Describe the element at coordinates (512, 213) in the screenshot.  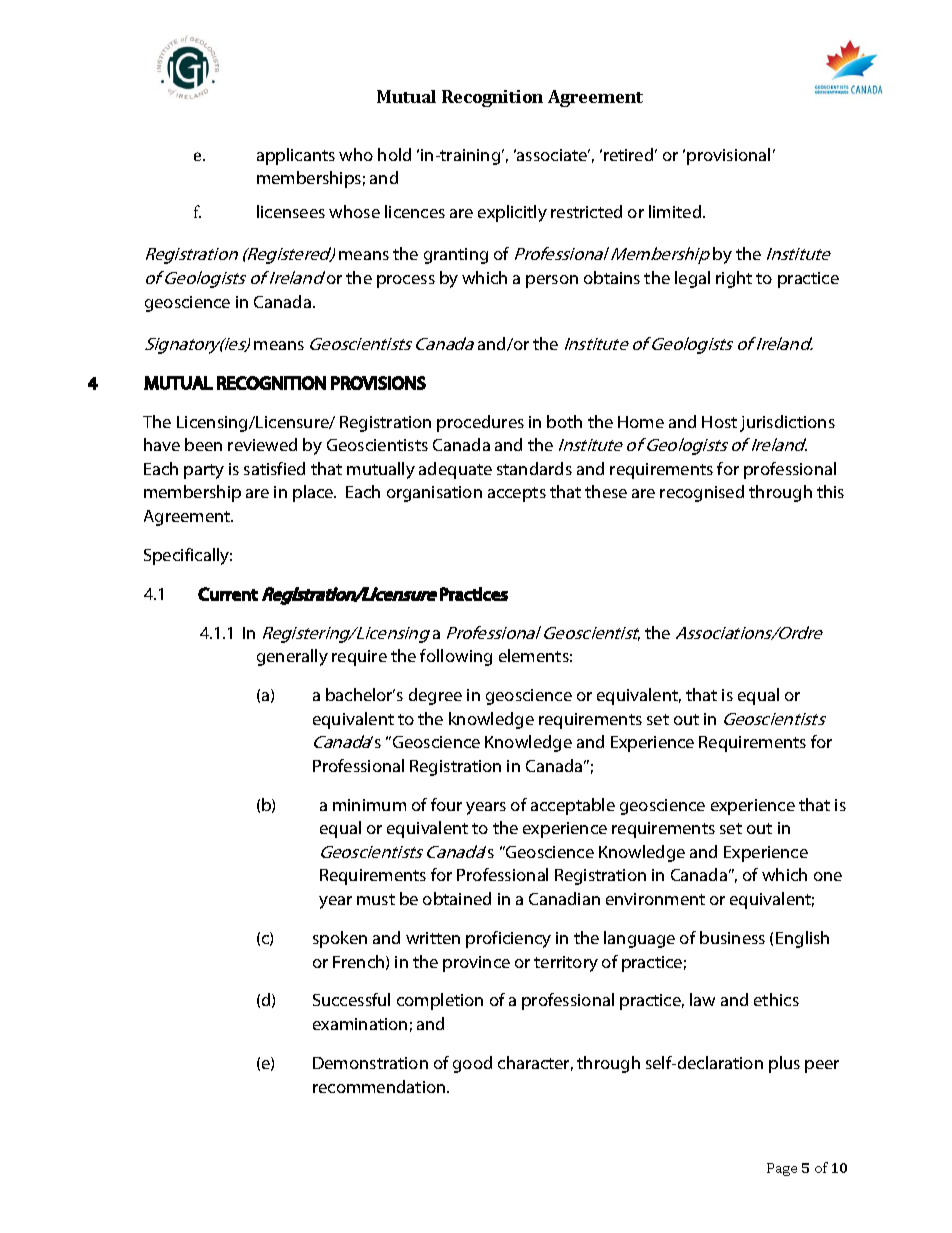
I see `explicitly` at that location.
